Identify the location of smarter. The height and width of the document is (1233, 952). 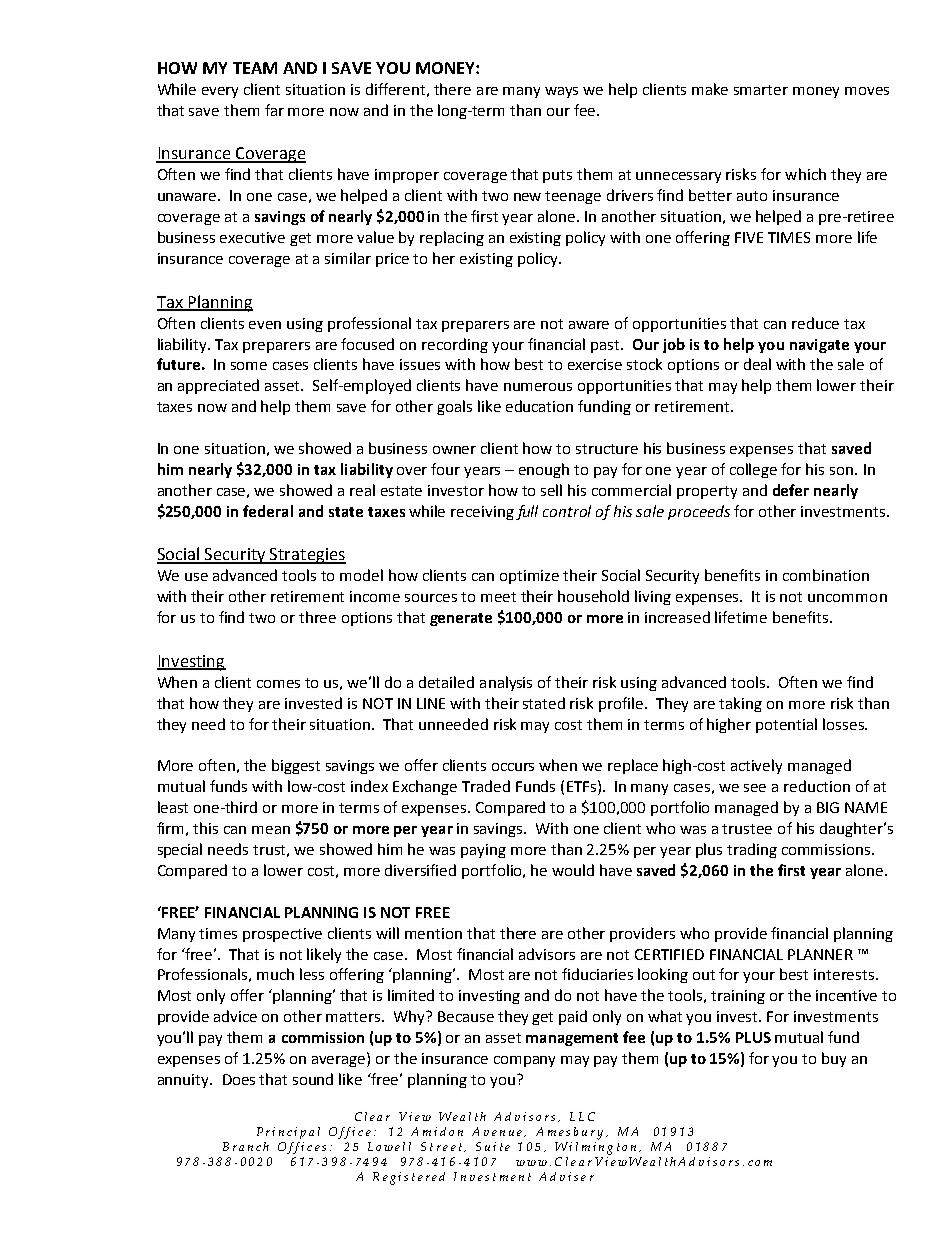
(761, 90).
